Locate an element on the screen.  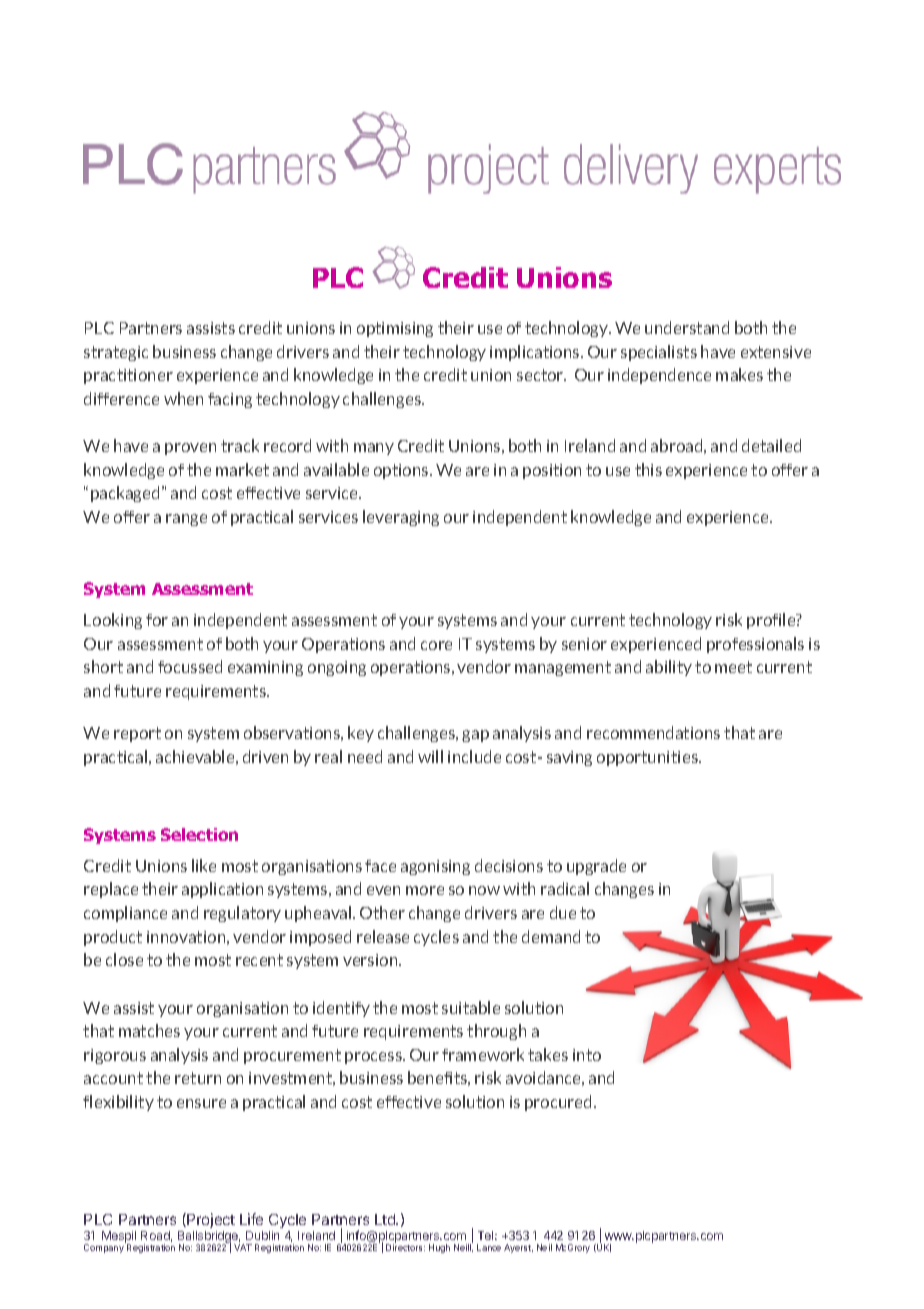
ability is located at coordinates (669, 668).
